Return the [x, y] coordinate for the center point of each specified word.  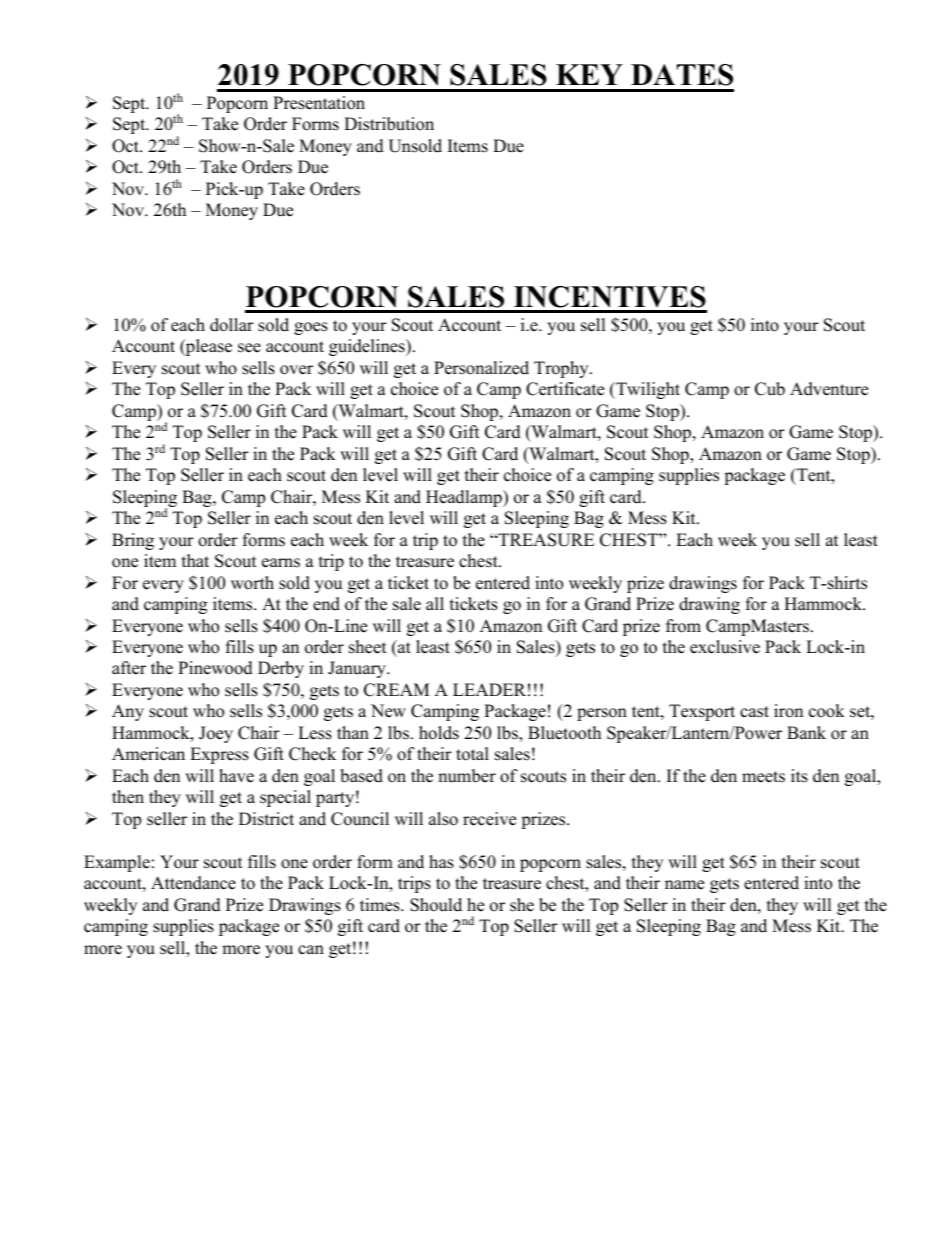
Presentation [319, 103]
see [249, 348]
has [441, 862]
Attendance [193, 883]
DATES [682, 75]
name [684, 885]
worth [252, 583]
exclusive [725, 647]
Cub [770, 389]
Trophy [562, 369]
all [435, 603]
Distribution [389, 124]
